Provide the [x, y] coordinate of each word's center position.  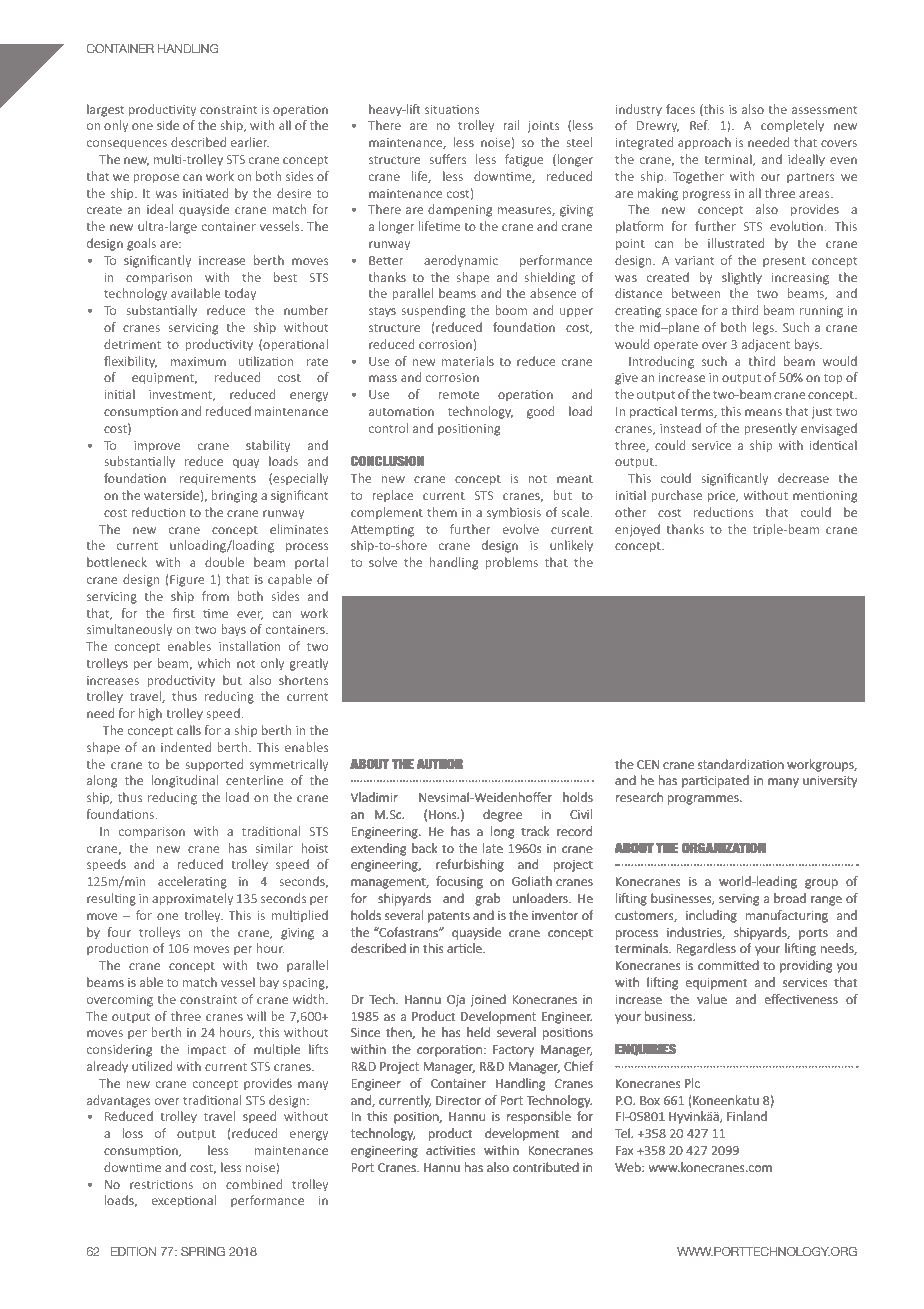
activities [450, 1150]
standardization [741, 764]
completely [792, 126]
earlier [250, 142]
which [214, 663]
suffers [447, 159]
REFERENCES [388, 625]
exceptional [184, 1201]
